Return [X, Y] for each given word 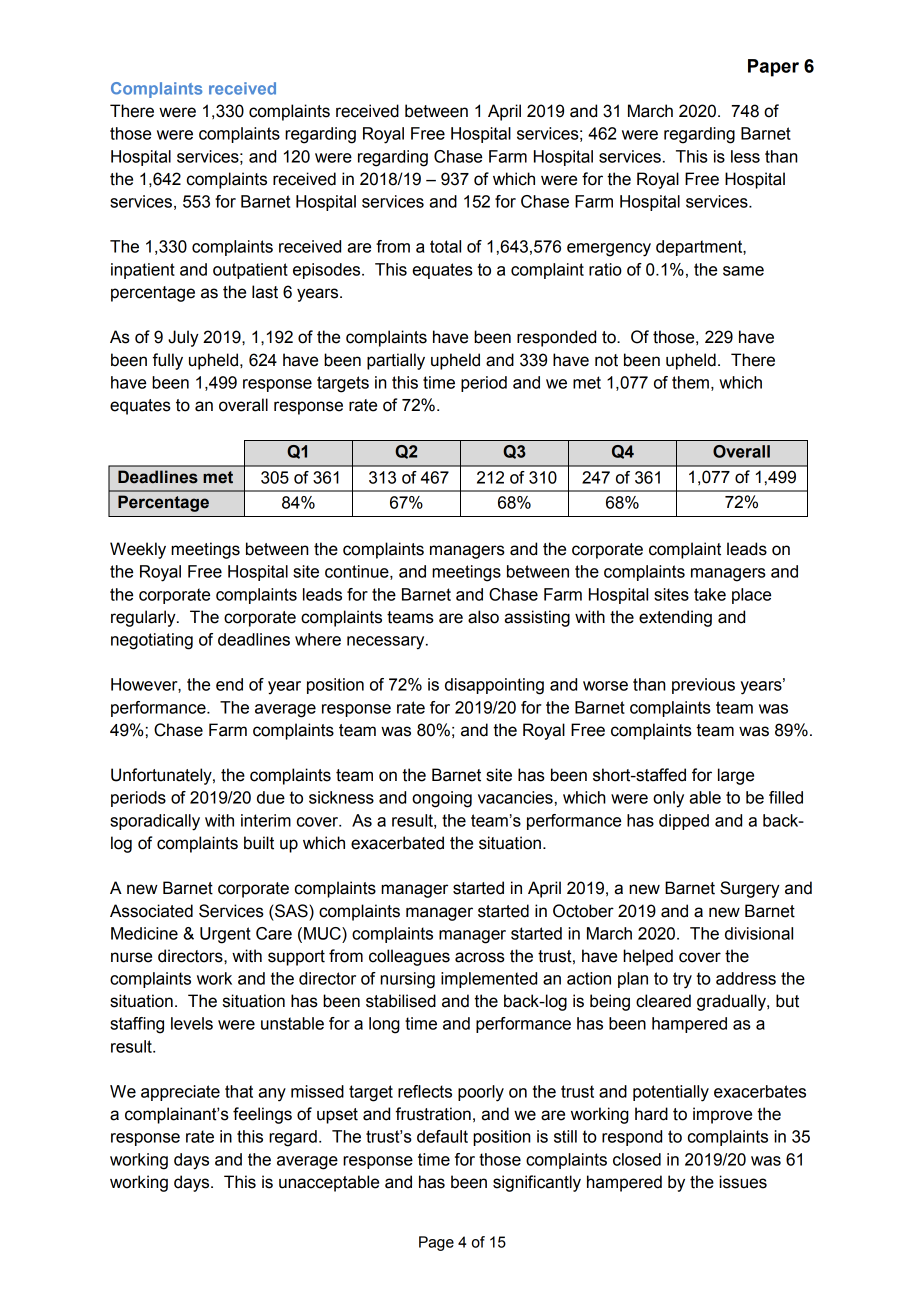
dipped [684, 822]
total [445, 246]
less [745, 156]
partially [396, 361]
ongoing [442, 799]
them [690, 382]
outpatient [250, 271]
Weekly [138, 550]
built [259, 843]
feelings [262, 1115]
